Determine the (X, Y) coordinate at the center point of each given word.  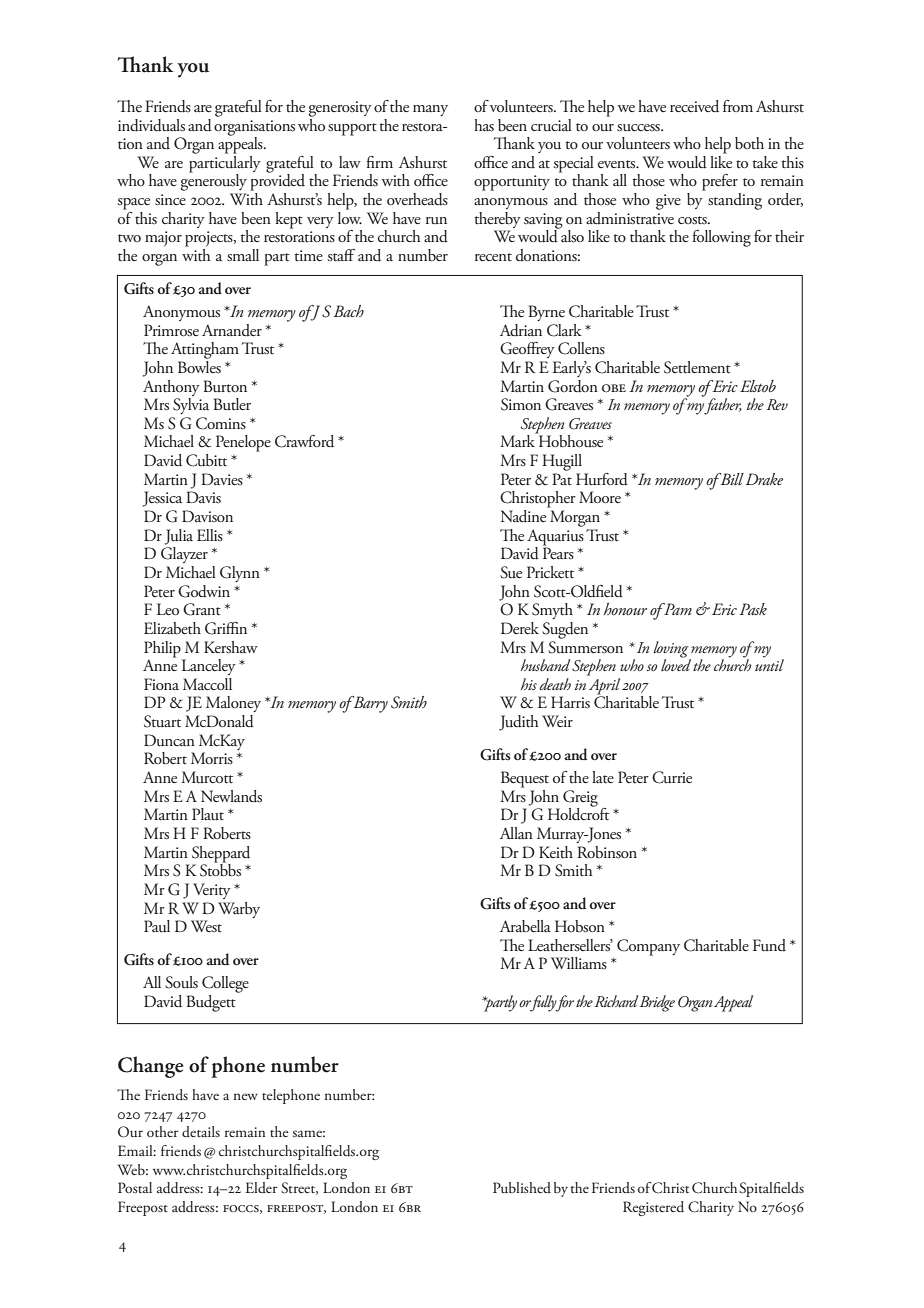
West (206, 926)
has (484, 125)
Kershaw (231, 647)
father (723, 406)
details (201, 1131)
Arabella (525, 926)
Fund (769, 945)
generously (213, 181)
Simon (521, 404)
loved (676, 664)
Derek (520, 628)
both (749, 143)
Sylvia (191, 404)
